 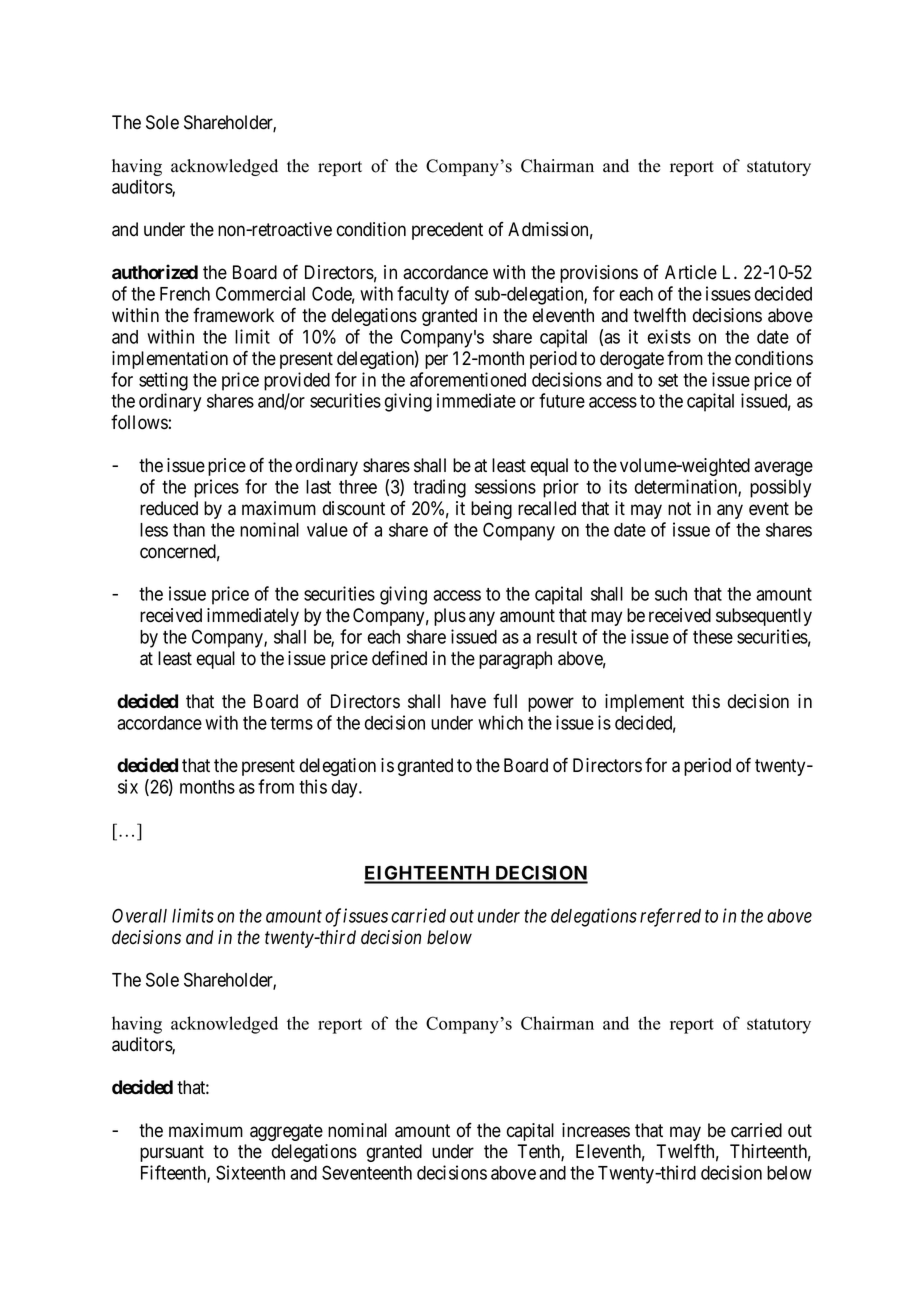 What do you see at coordinates (679, 509) in the page?
I see `not` at bounding box center [679, 509].
